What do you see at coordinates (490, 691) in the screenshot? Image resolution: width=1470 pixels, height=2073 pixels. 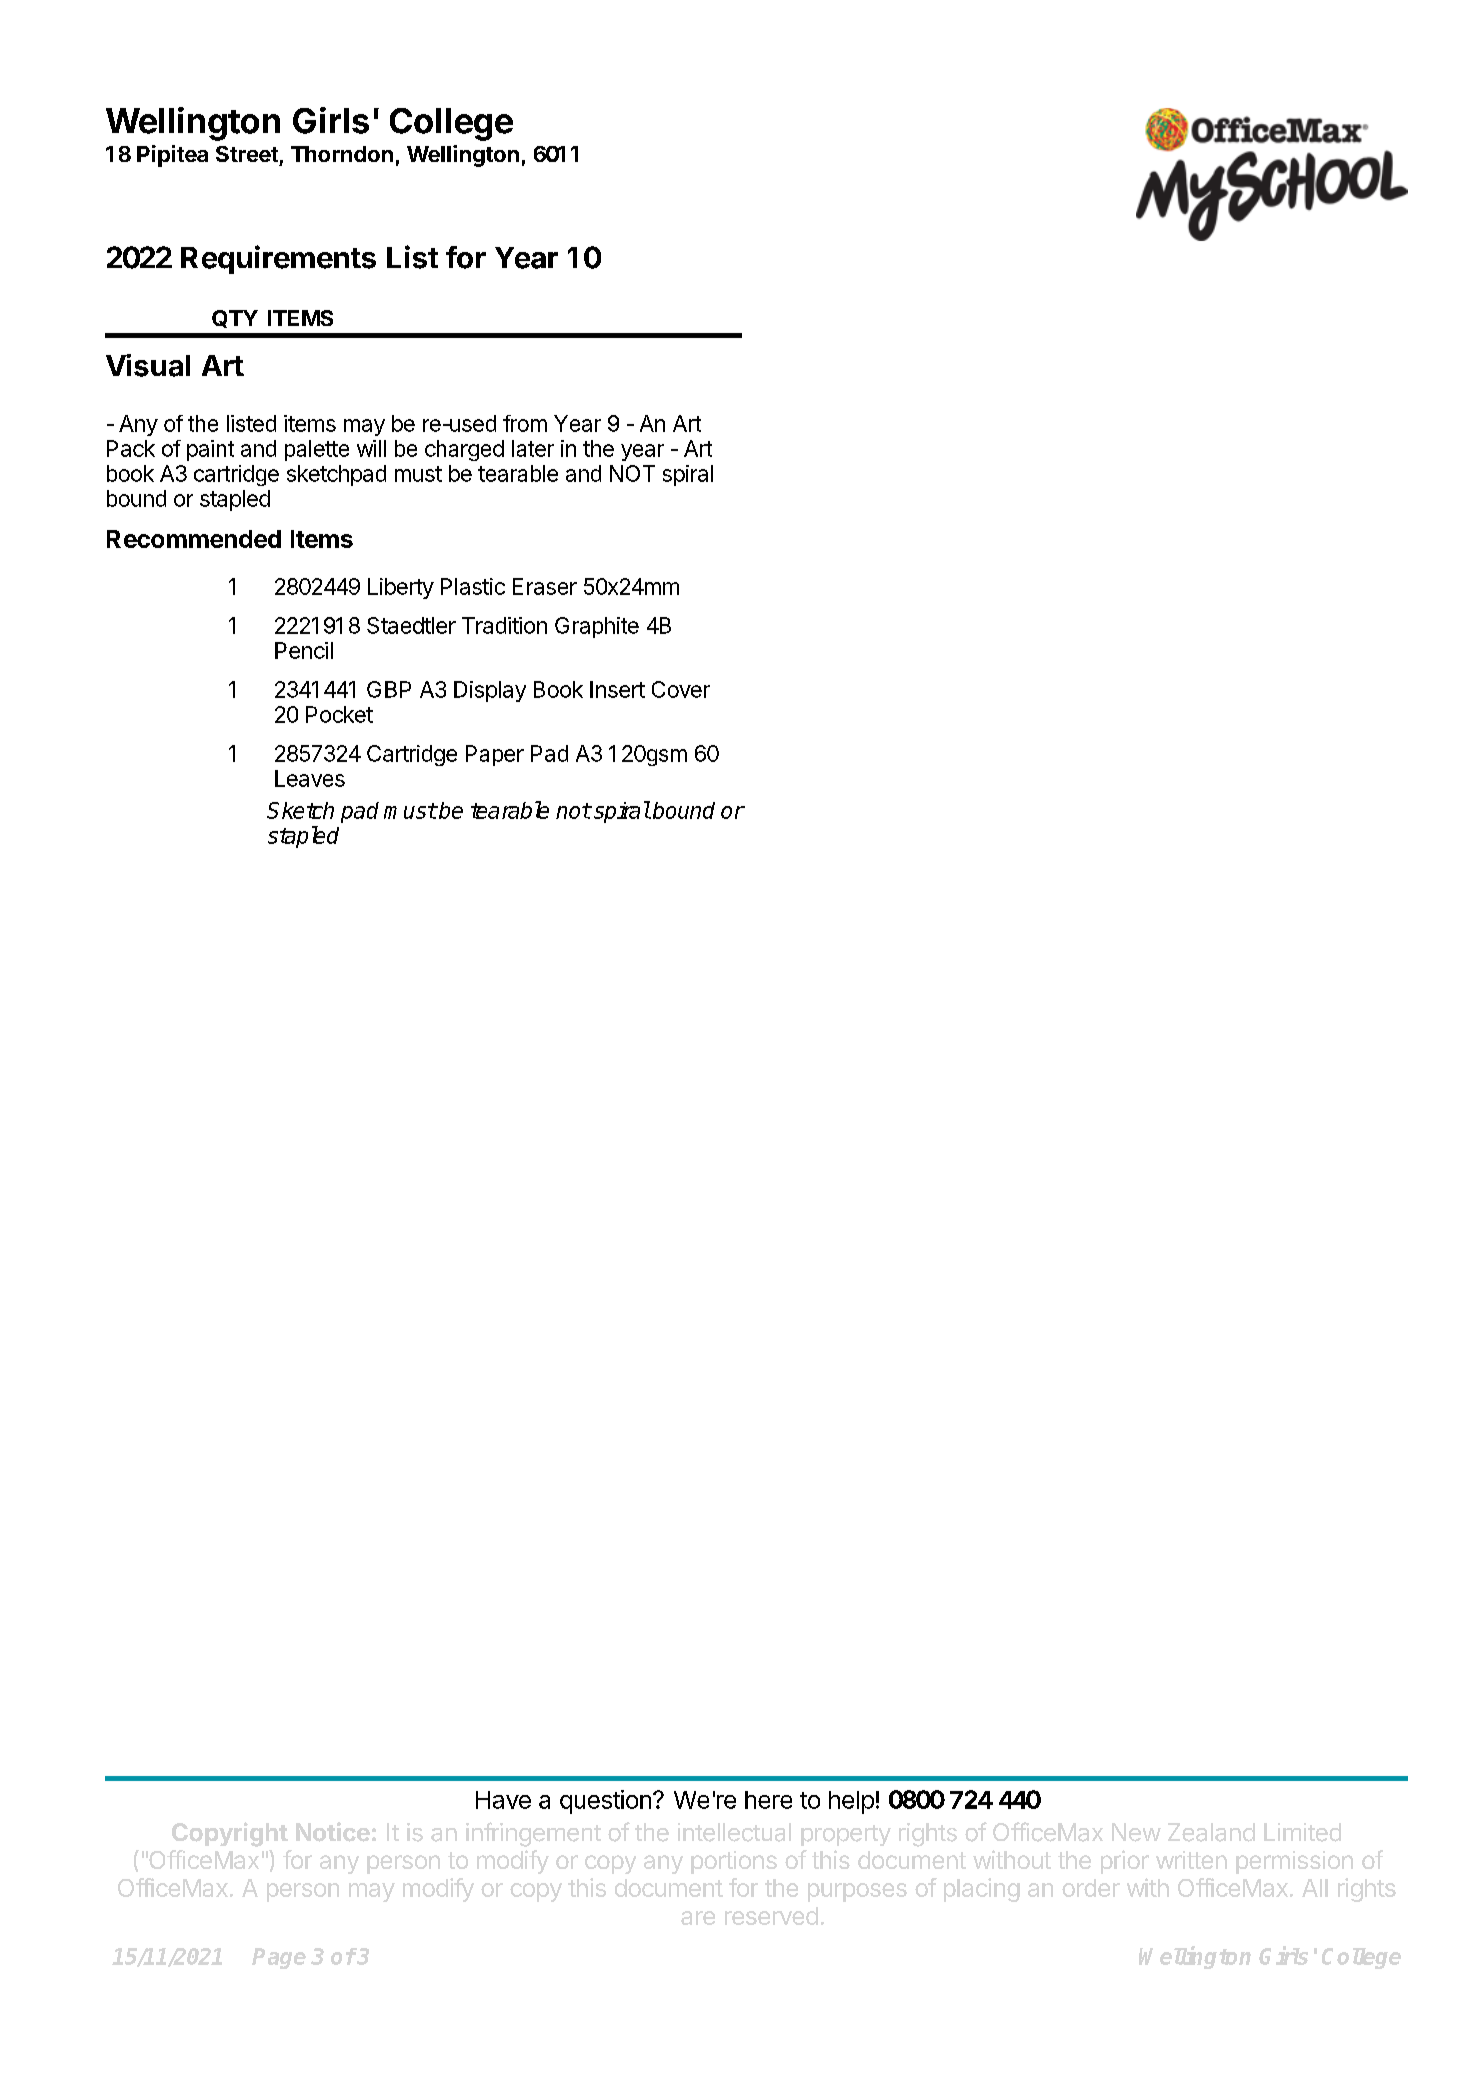 I see `Display` at bounding box center [490, 691].
